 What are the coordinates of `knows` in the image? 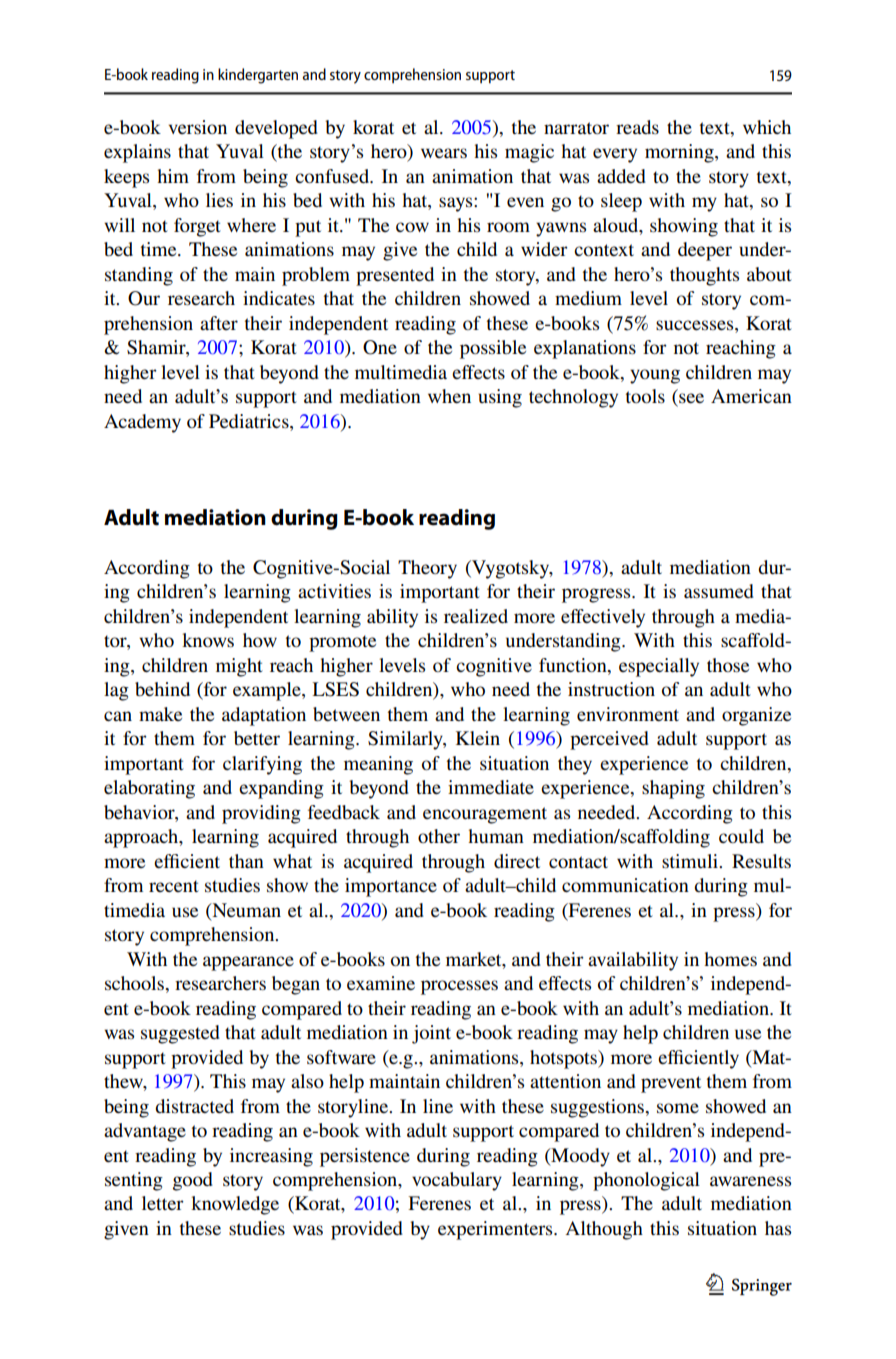 It's located at (208, 640).
